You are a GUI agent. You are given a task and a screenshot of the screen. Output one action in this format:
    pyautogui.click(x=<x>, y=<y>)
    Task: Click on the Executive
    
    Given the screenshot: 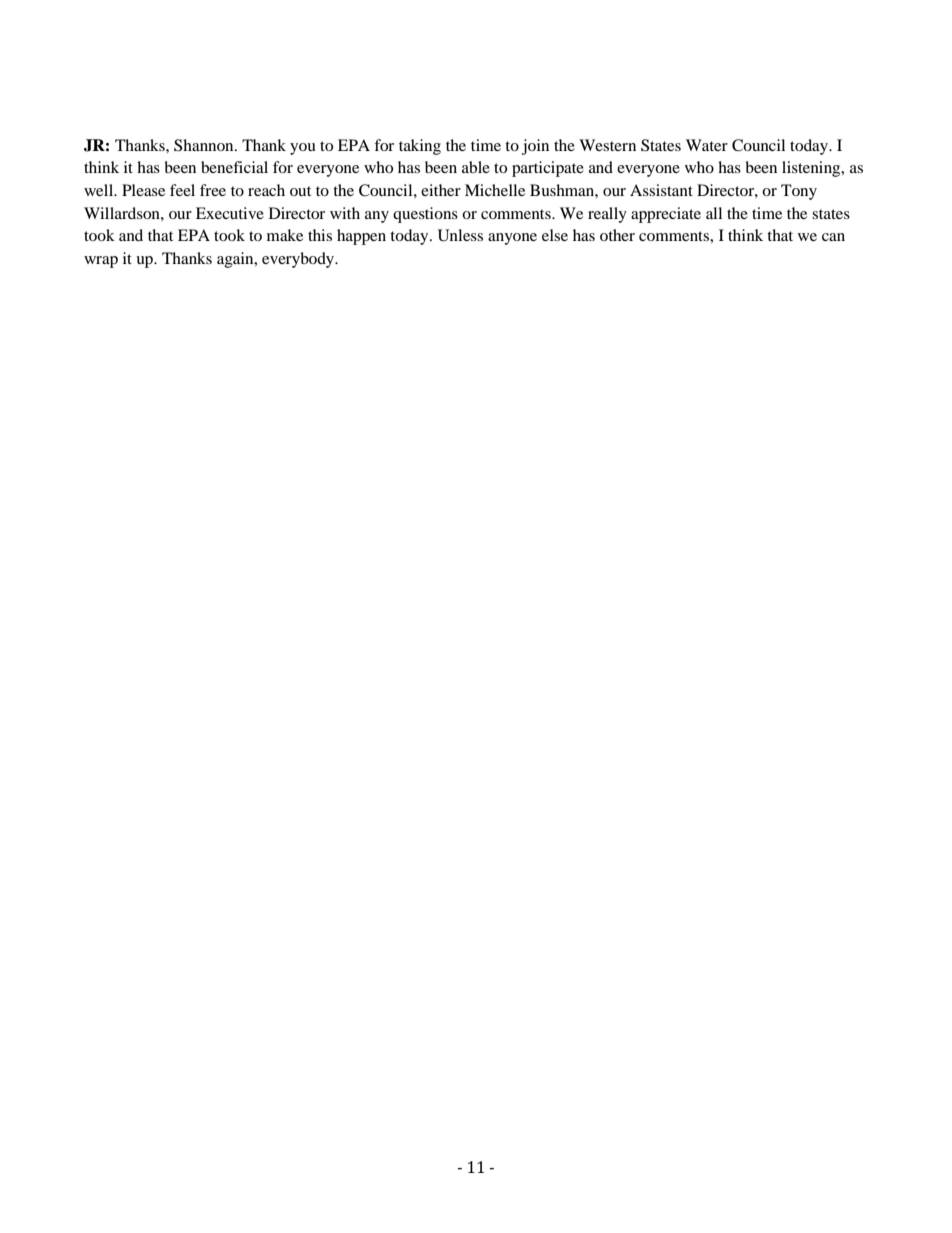 What is the action you would take?
    pyautogui.click(x=230, y=213)
